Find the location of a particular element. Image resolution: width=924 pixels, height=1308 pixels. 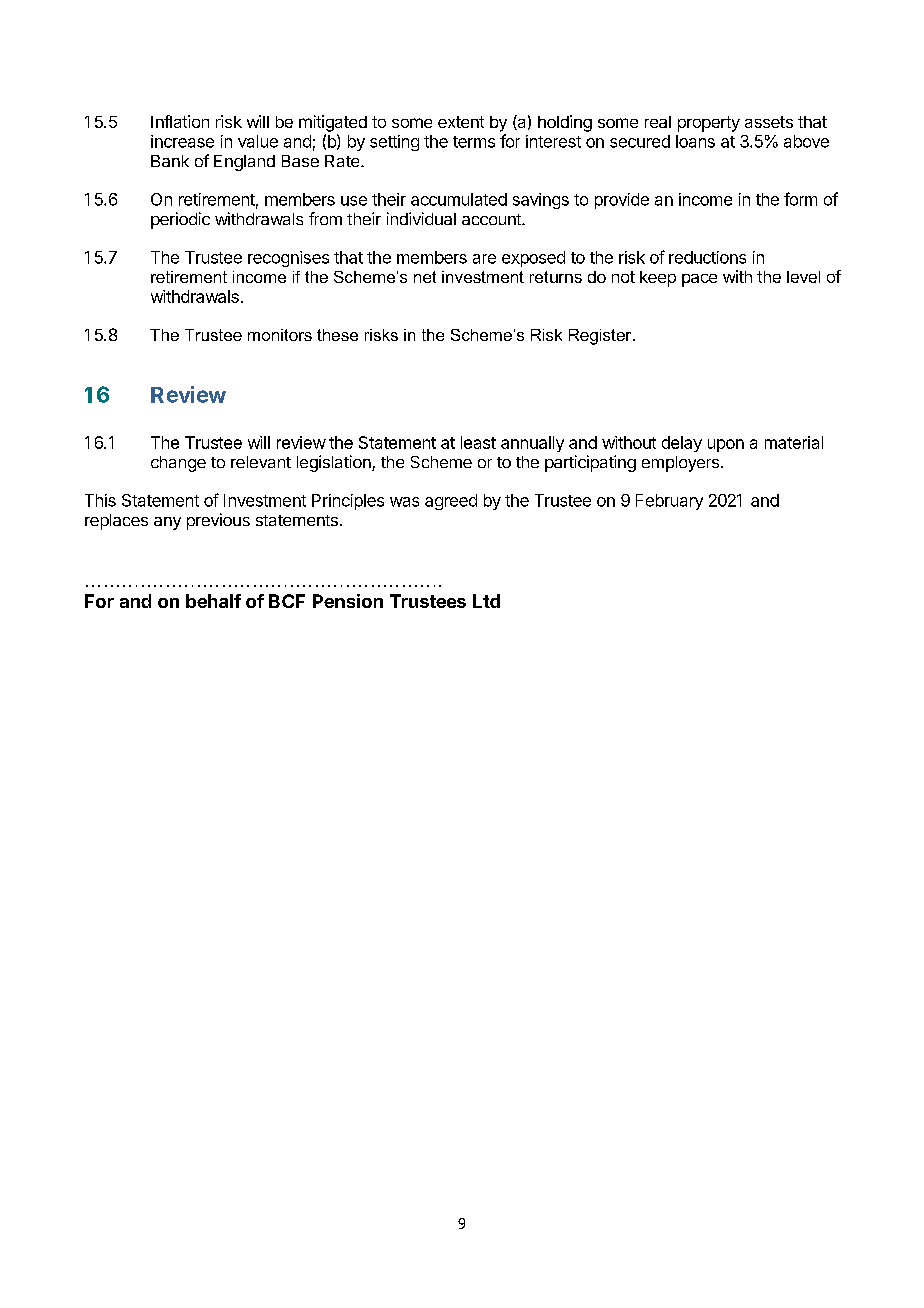

least is located at coordinates (478, 442).
